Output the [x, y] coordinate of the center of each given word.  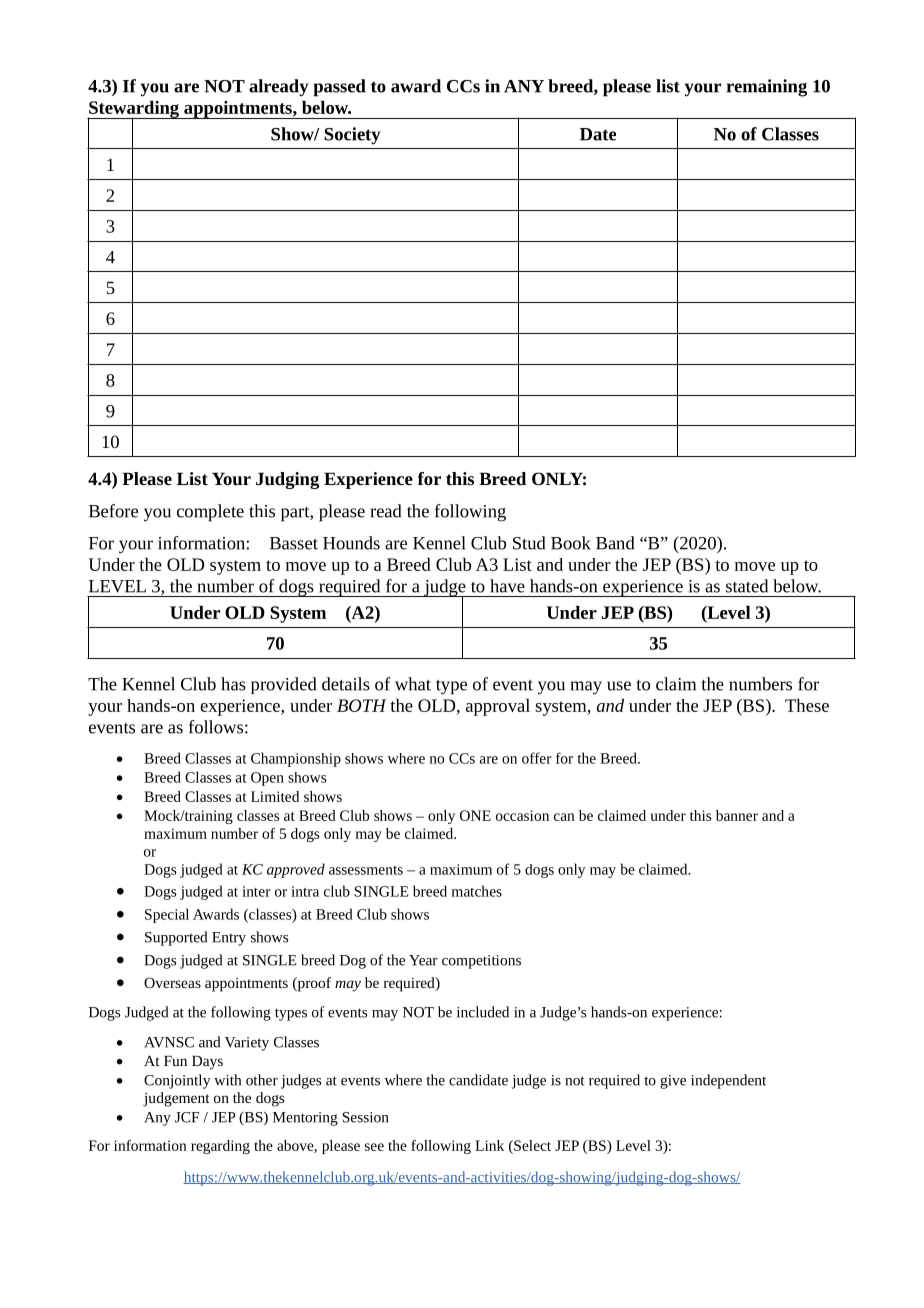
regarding [220, 1147]
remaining [766, 88]
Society [352, 136]
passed [339, 88]
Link [489, 1145]
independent [728, 1081]
